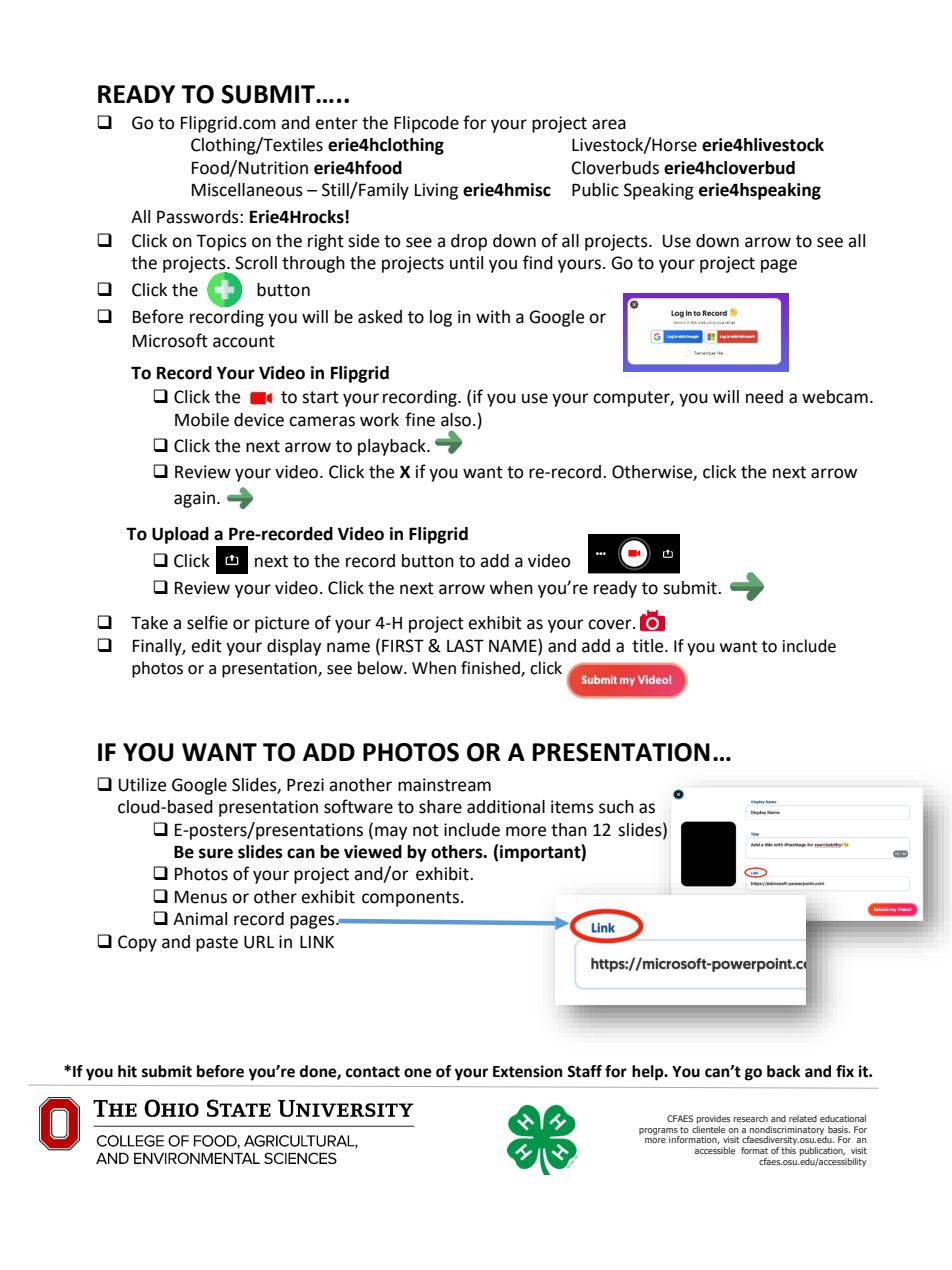  I want to click on also, so click(456, 420).
